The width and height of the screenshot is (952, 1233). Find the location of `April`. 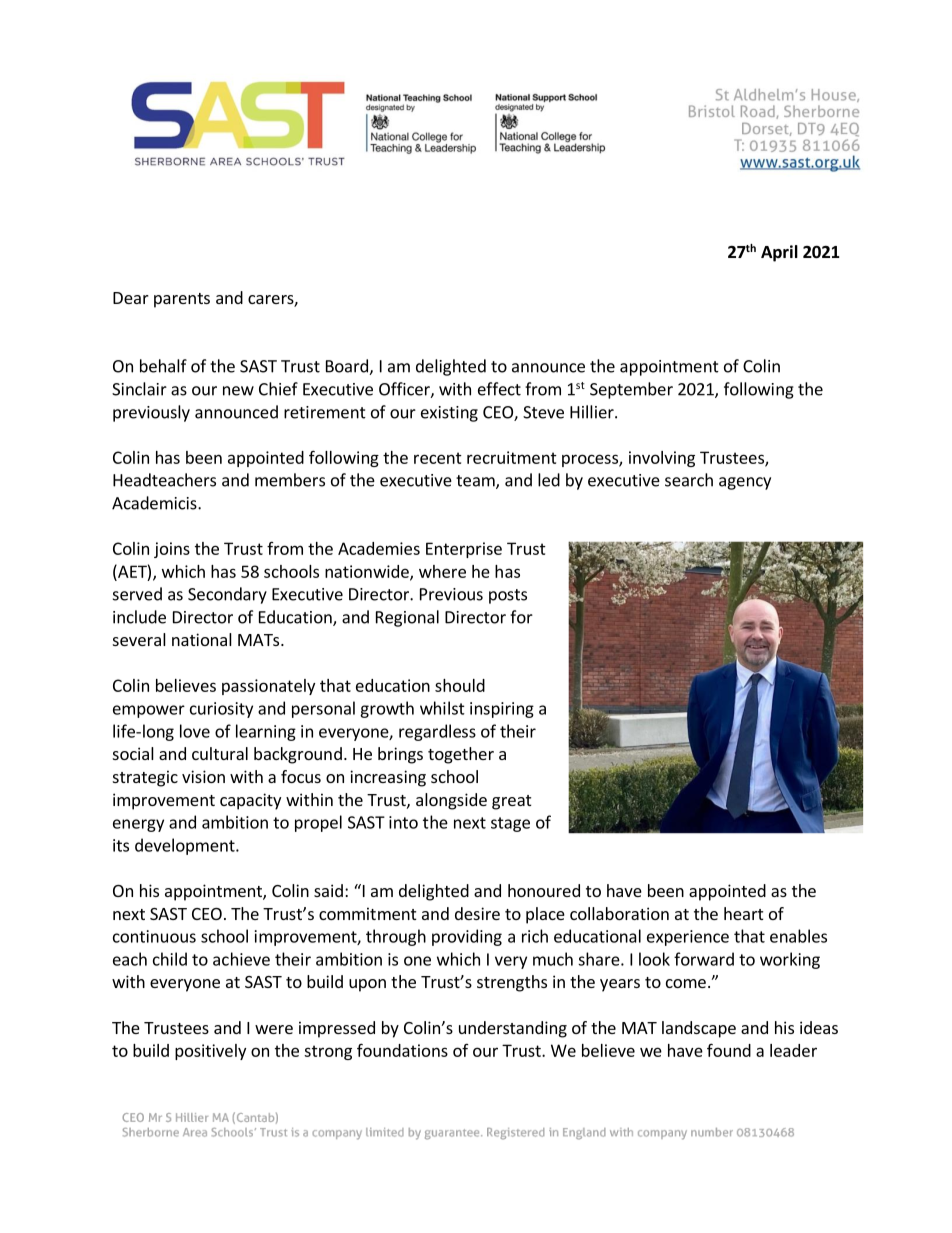

April is located at coordinates (779, 253).
